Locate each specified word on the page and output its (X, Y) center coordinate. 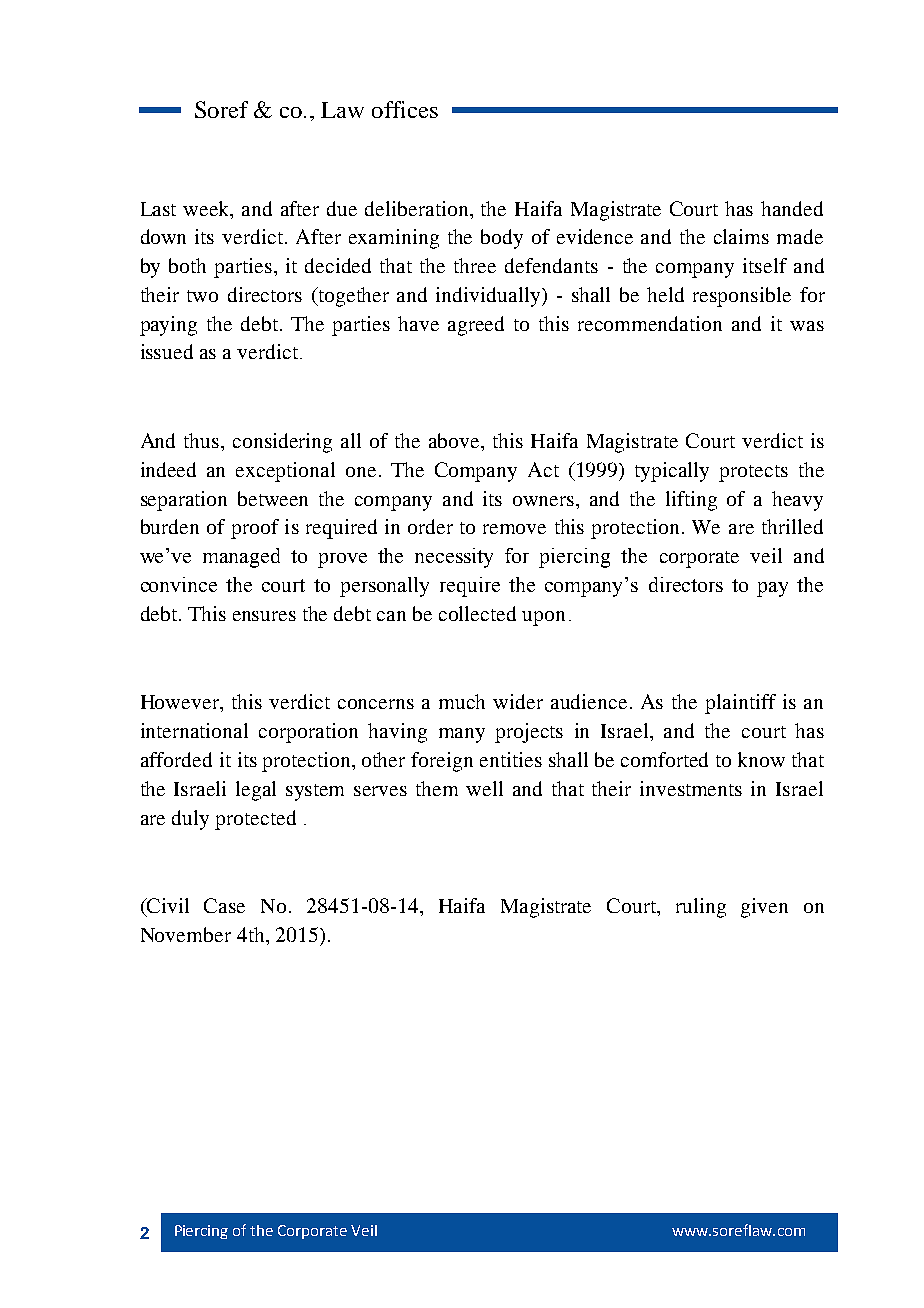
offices (405, 109)
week (207, 208)
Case (224, 905)
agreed (476, 326)
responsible (742, 297)
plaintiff (740, 704)
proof (255, 529)
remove (514, 529)
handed (792, 208)
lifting (691, 501)
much (462, 701)
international (194, 730)
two (202, 296)
